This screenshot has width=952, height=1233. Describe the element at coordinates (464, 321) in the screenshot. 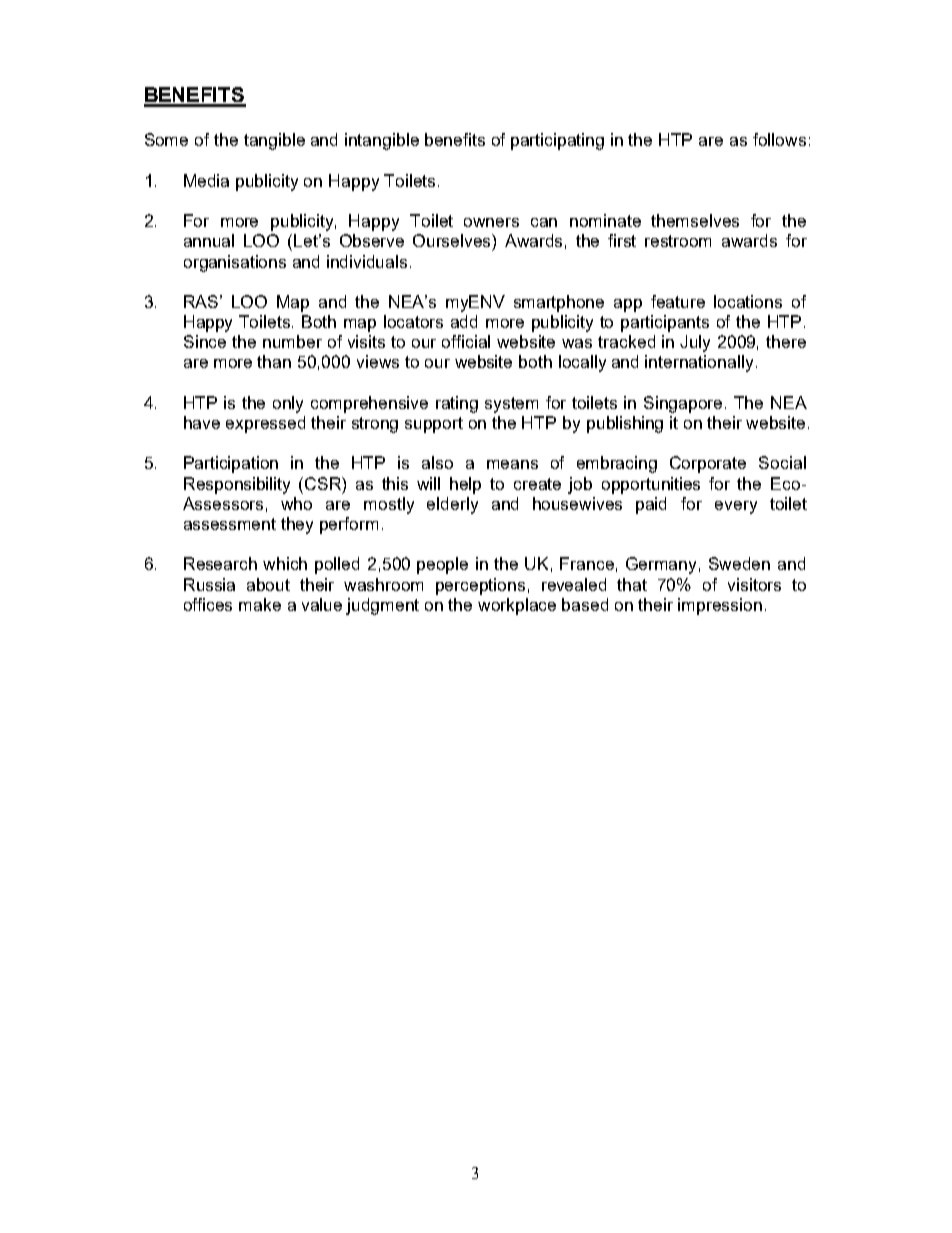

I see `add` at that location.
